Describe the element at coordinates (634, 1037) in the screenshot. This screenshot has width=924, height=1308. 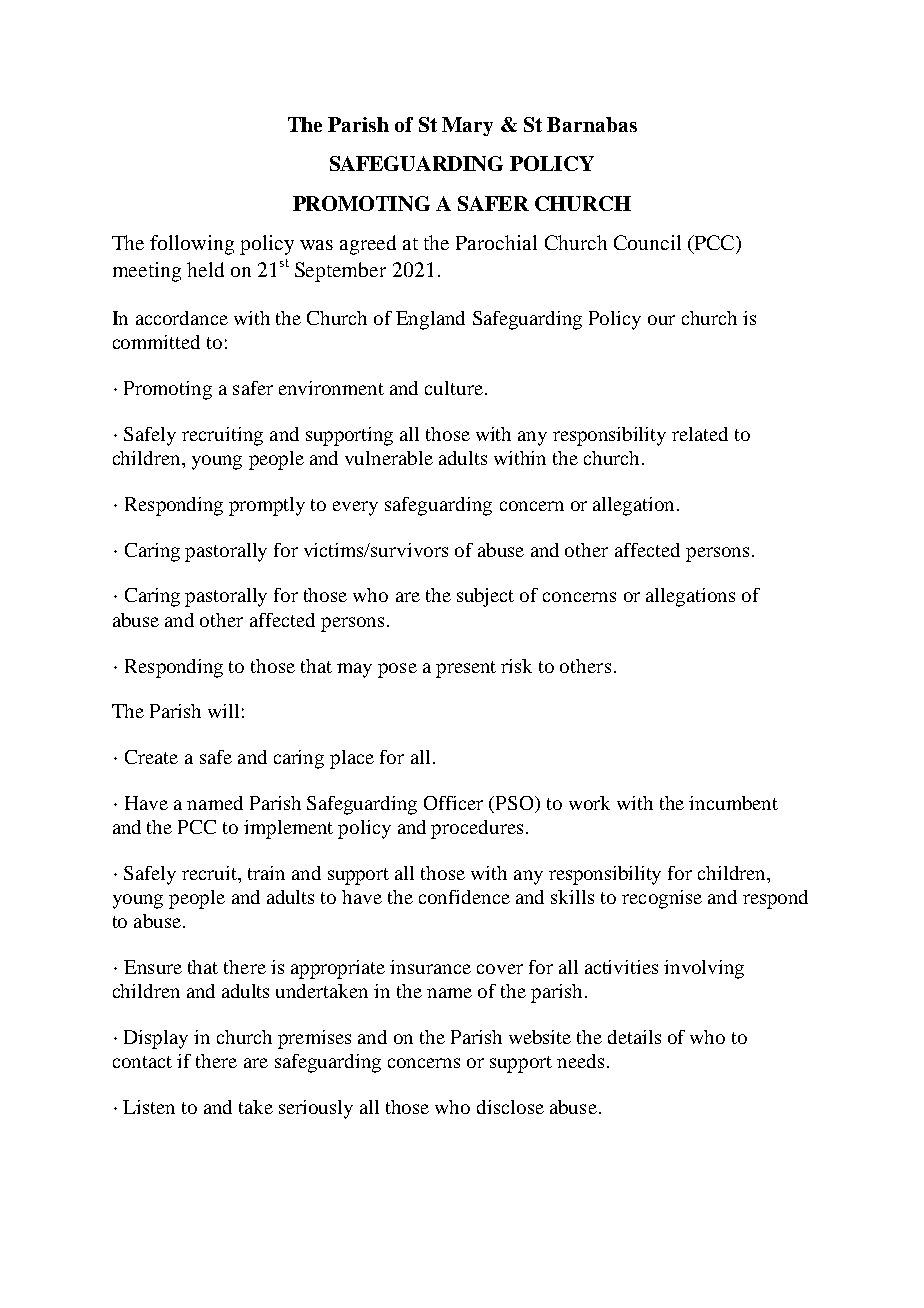
I see `details` at that location.
